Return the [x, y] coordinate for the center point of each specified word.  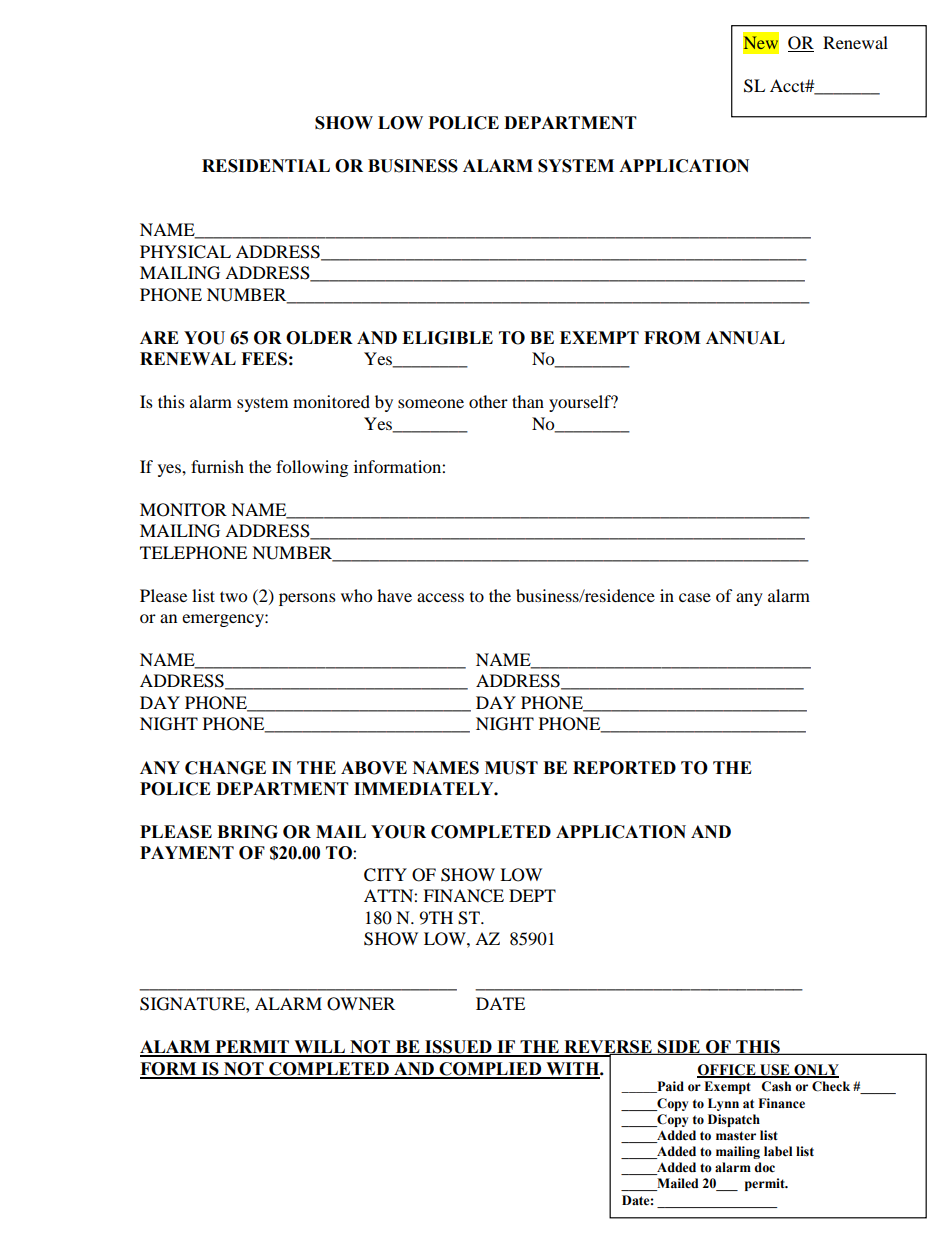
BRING [247, 832]
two [233, 596]
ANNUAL [745, 338]
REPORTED [624, 768]
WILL [319, 1048]
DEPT [532, 895]
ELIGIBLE [447, 338]
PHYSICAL [185, 252]
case [695, 597]
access [440, 597]
